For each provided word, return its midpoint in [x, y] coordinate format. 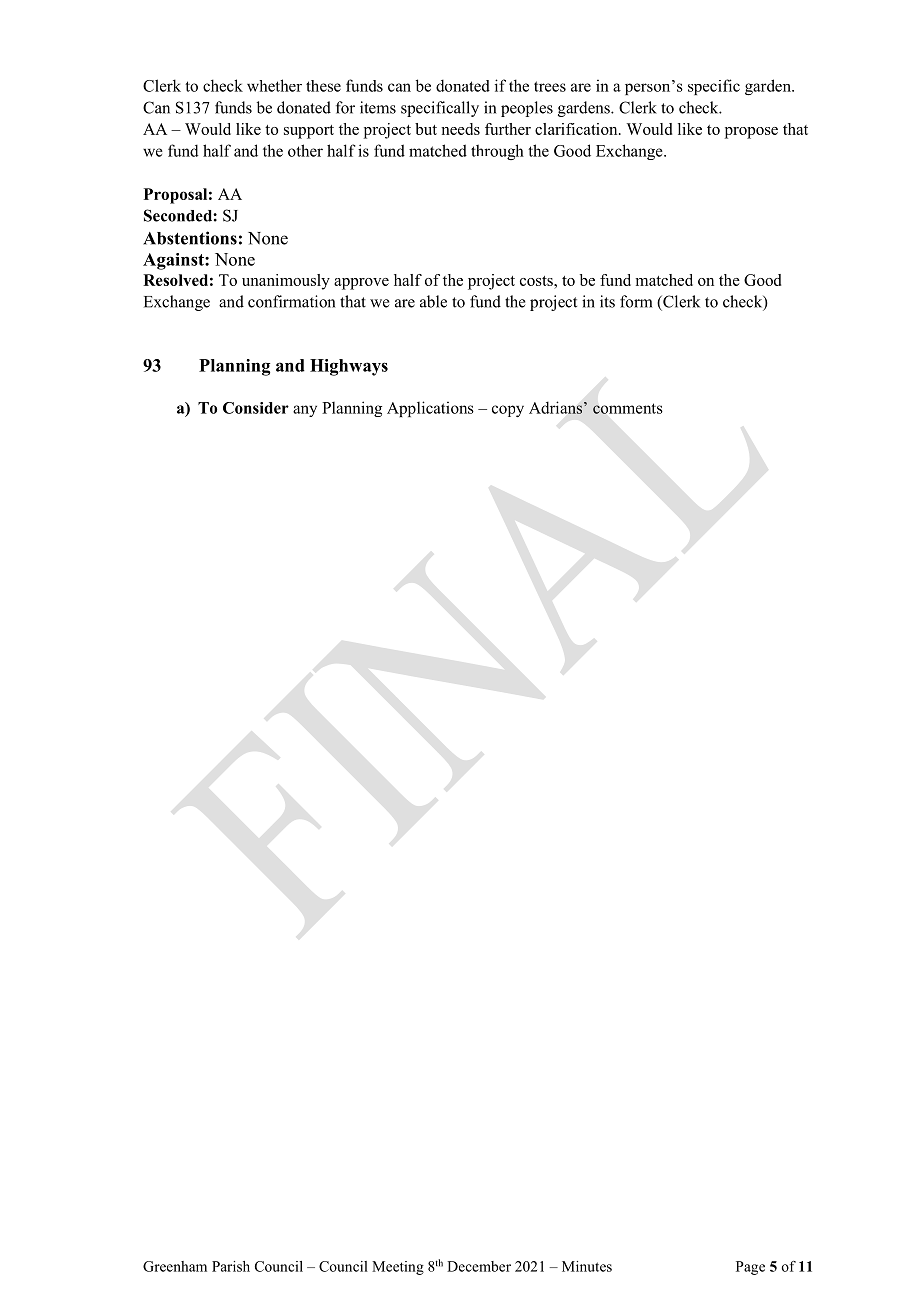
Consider [256, 408]
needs [460, 129]
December [479, 1266]
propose [751, 133]
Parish [231, 1266]
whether [274, 85]
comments [628, 408]
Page [750, 1268]
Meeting [398, 1268]
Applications [430, 409]
